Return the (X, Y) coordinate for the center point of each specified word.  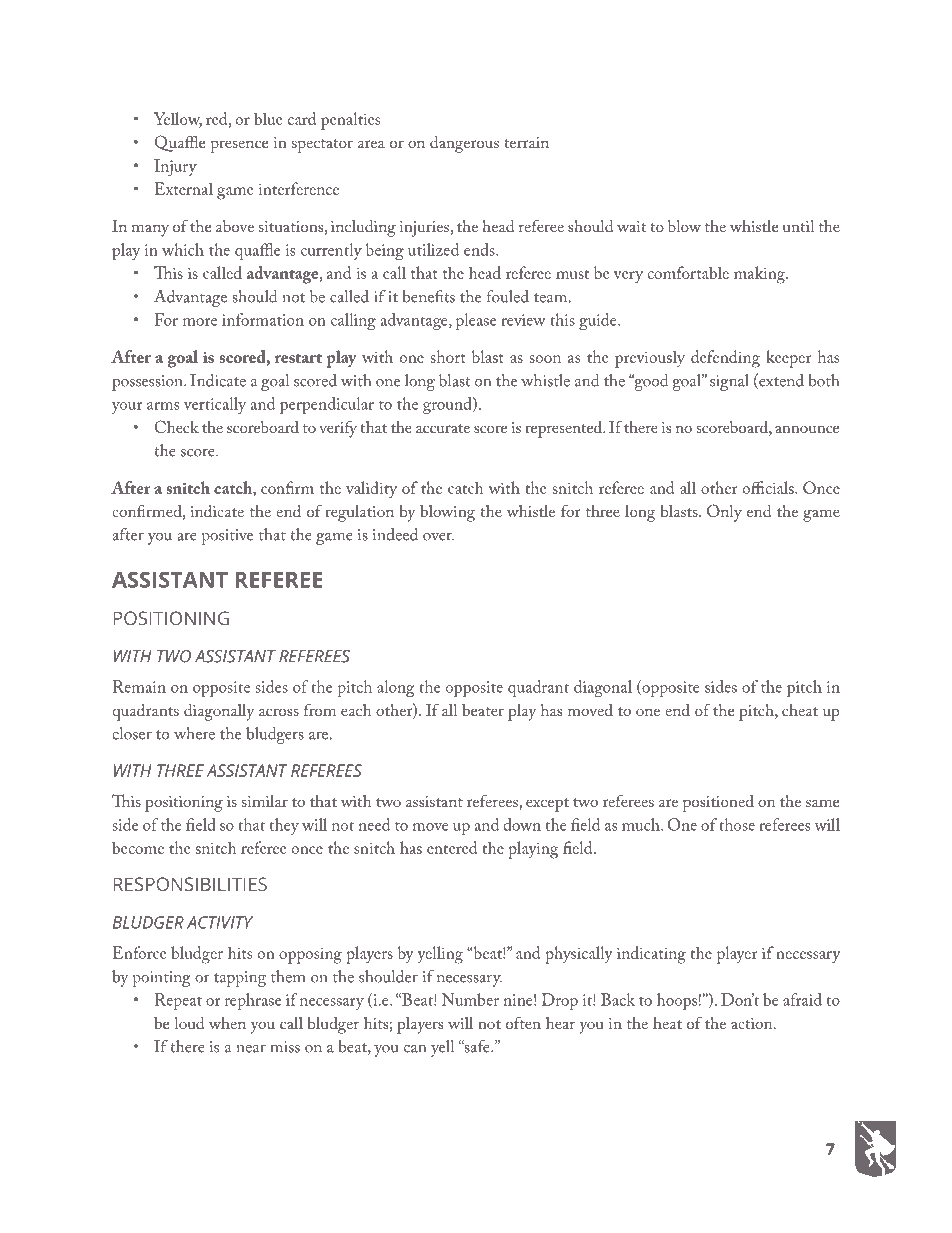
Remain (139, 686)
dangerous (464, 144)
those (737, 824)
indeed (395, 534)
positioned (718, 803)
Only (724, 513)
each (356, 710)
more (200, 322)
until (799, 226)
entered (452, 847)
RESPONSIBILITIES (190, 884)
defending (725, 359)
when (227, 1023)
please (476, 321)
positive (227, 537)
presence (239, 146)
